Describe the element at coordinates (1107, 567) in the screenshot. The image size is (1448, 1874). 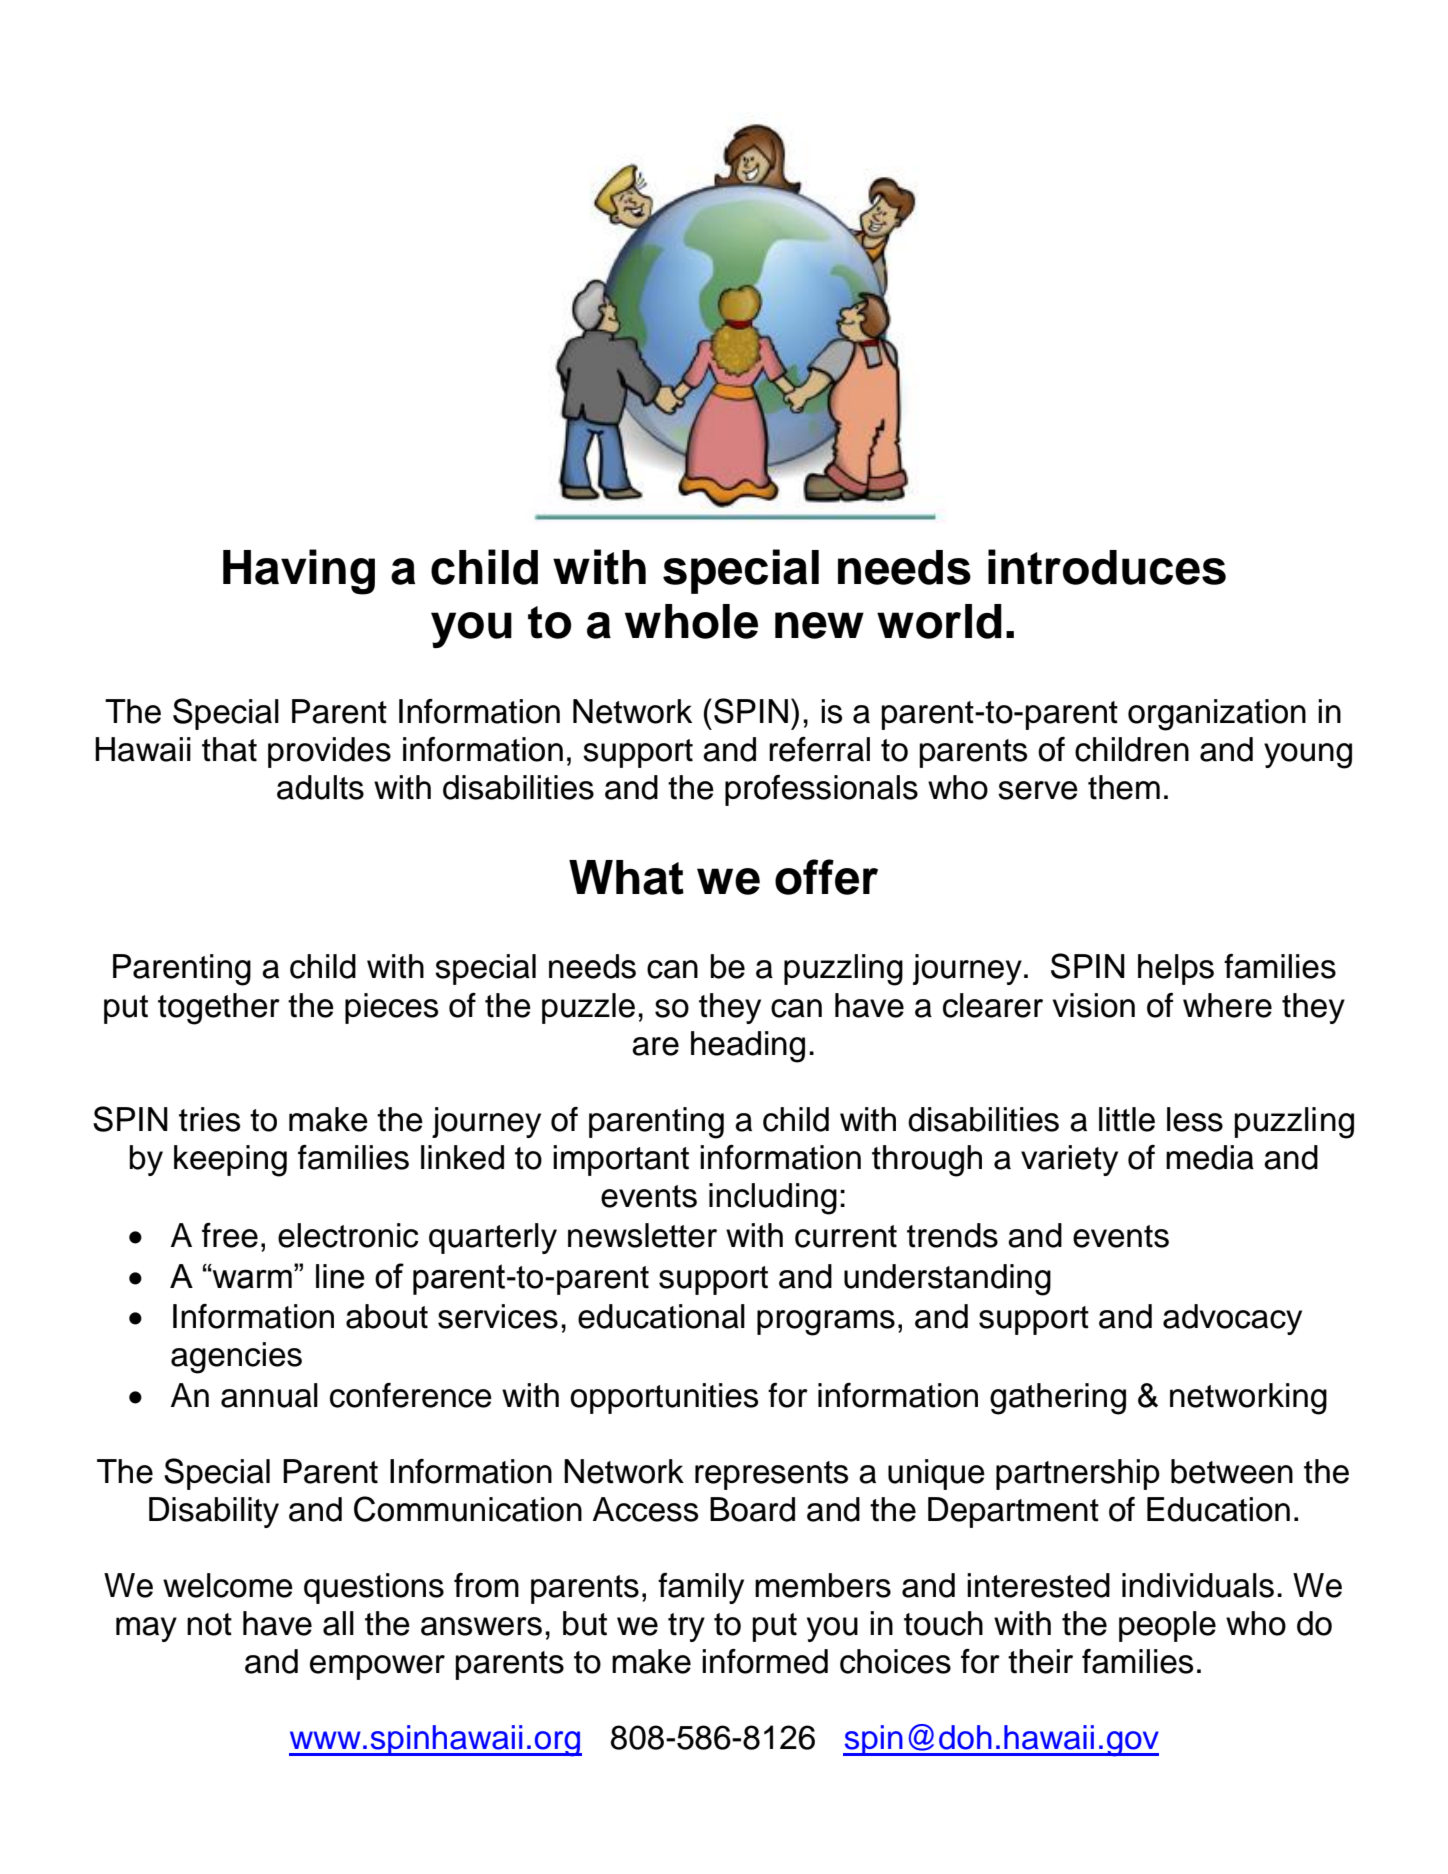
I see `introduces` at that location.
